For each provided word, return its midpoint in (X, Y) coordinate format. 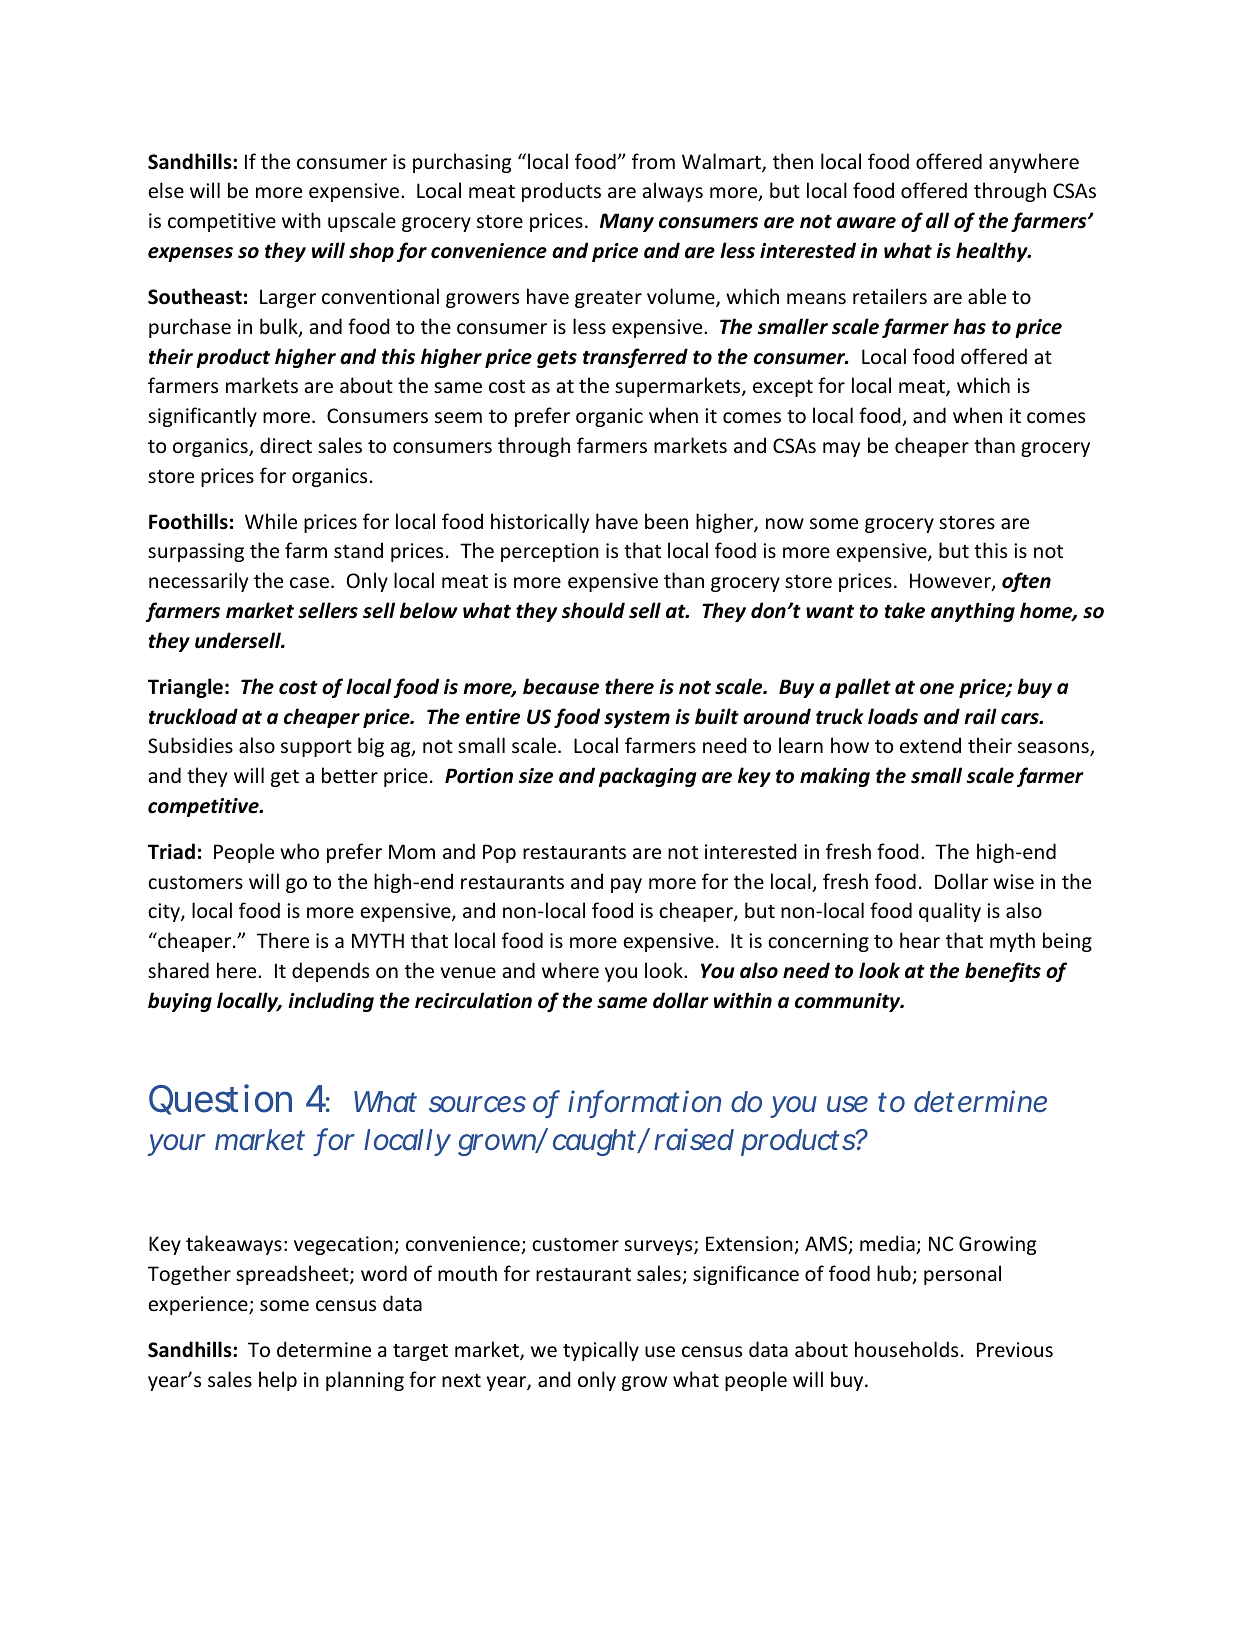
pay (626, 885)
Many (627, 222)
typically (601, 1351)
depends (330, 972)
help (278, 1381)
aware (866, 223)
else (166, 190)
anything (973, 612)
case (309, 583)
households (906, 1349)
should (593, 610)
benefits (1003, 972)
